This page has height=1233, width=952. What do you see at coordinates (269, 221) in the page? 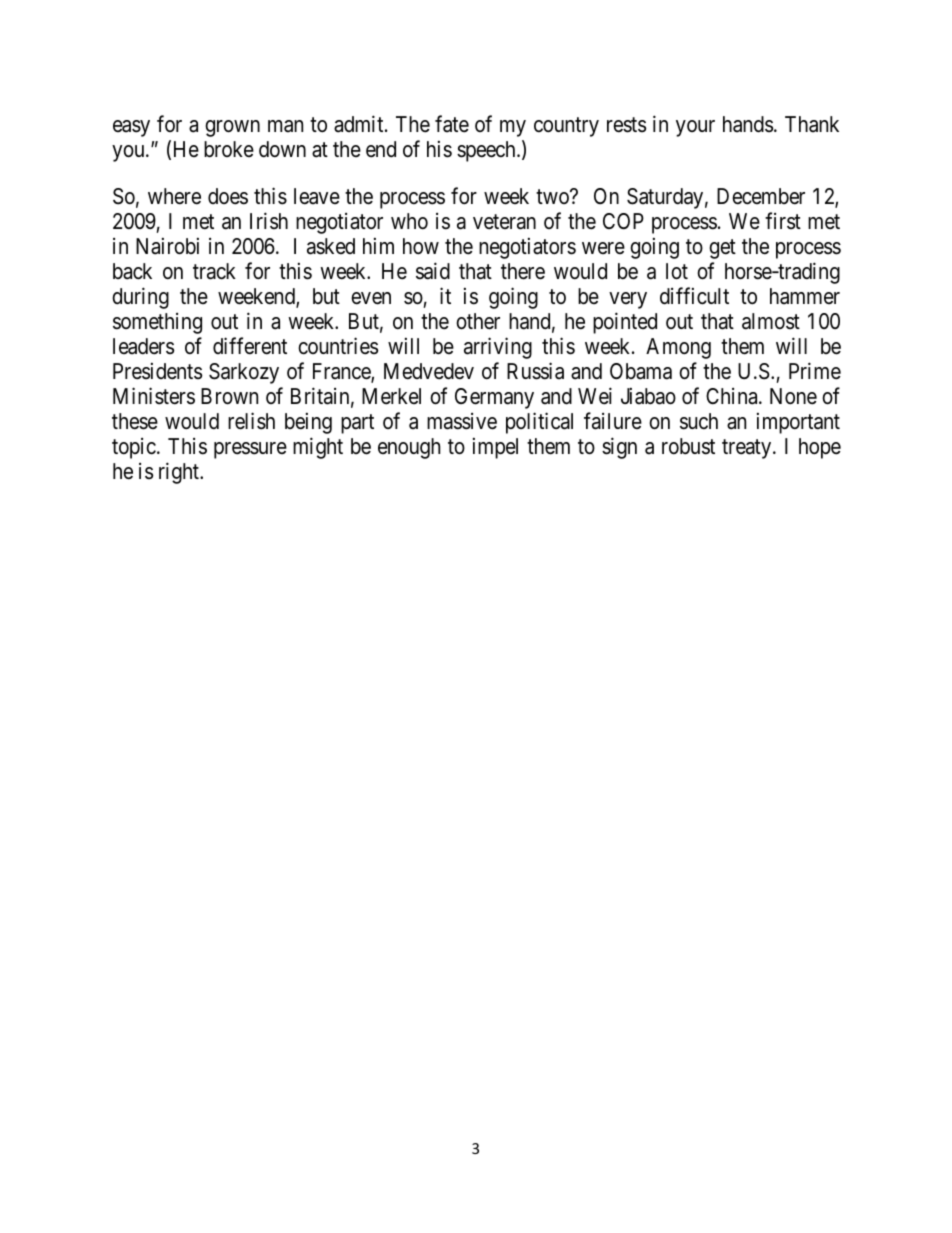
I see `Irish` at bounding box center [269, 221].
